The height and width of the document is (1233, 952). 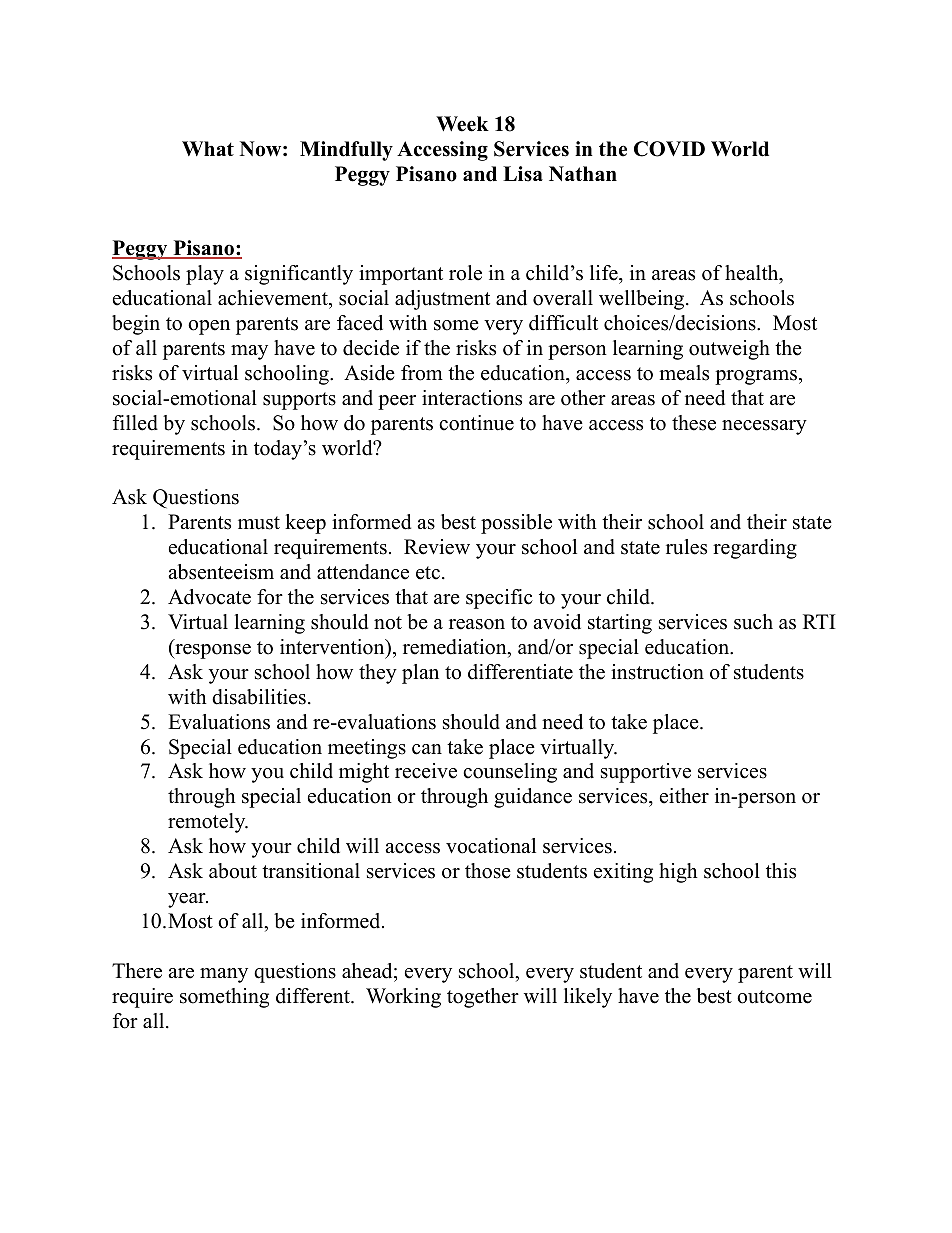 What do you see at coordinates (437, 547) in the document?
I see `Review` at bounding box center [437, 547].
